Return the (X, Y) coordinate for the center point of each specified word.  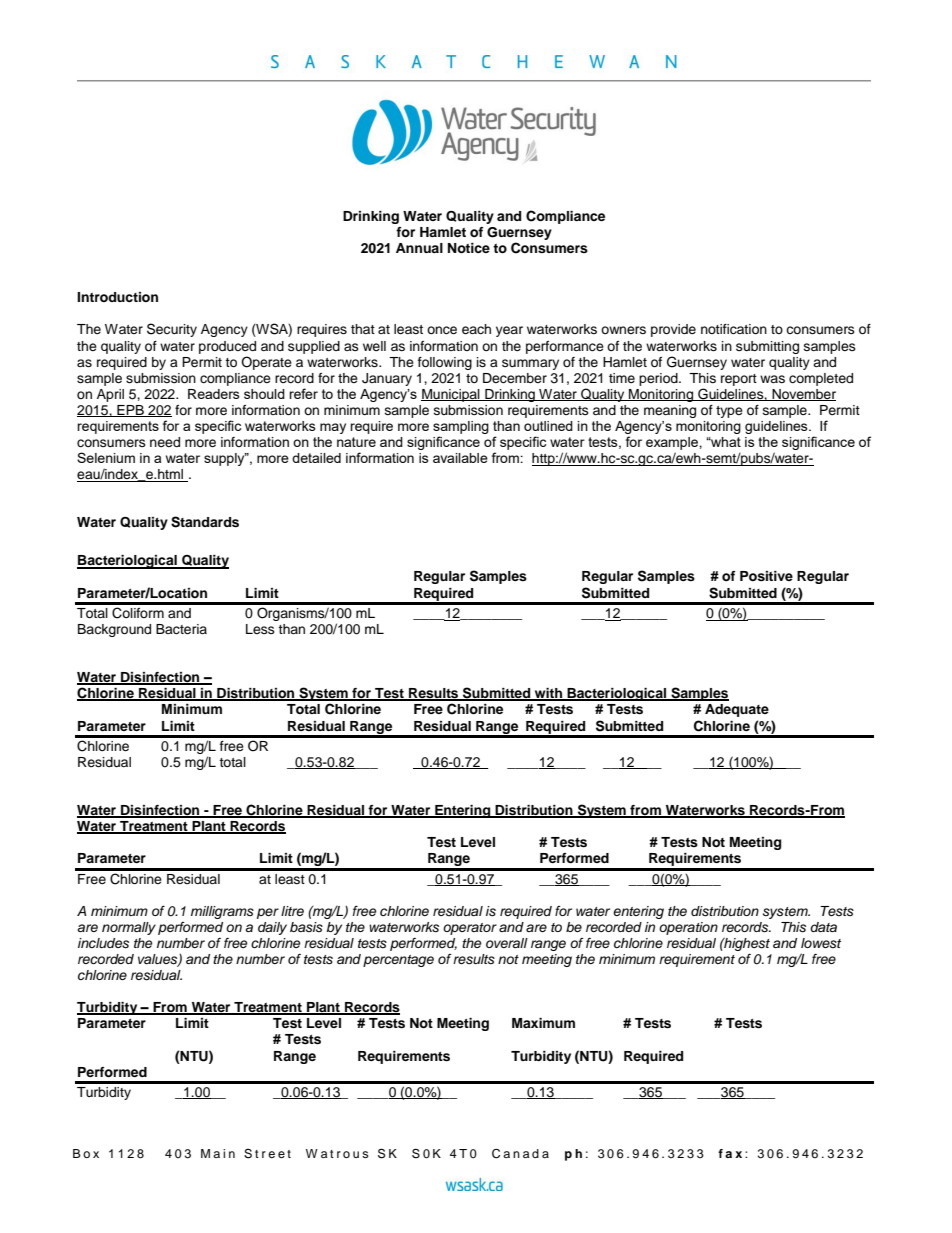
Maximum (543, 1023)
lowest (821, 943)
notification (734, 329)
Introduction (117, 297)
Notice (469, 248)
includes (103, 943)
